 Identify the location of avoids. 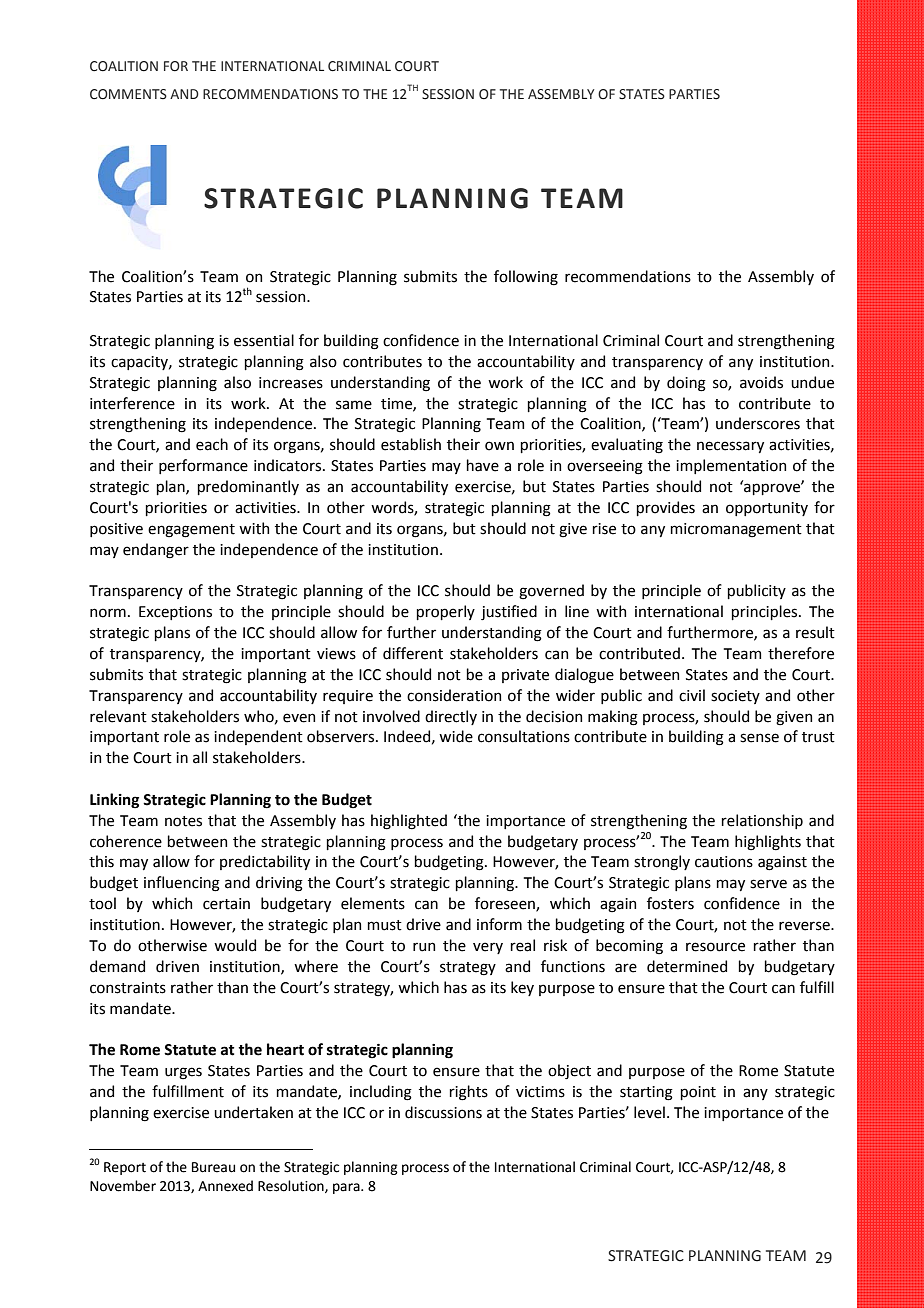
(761, 382).
